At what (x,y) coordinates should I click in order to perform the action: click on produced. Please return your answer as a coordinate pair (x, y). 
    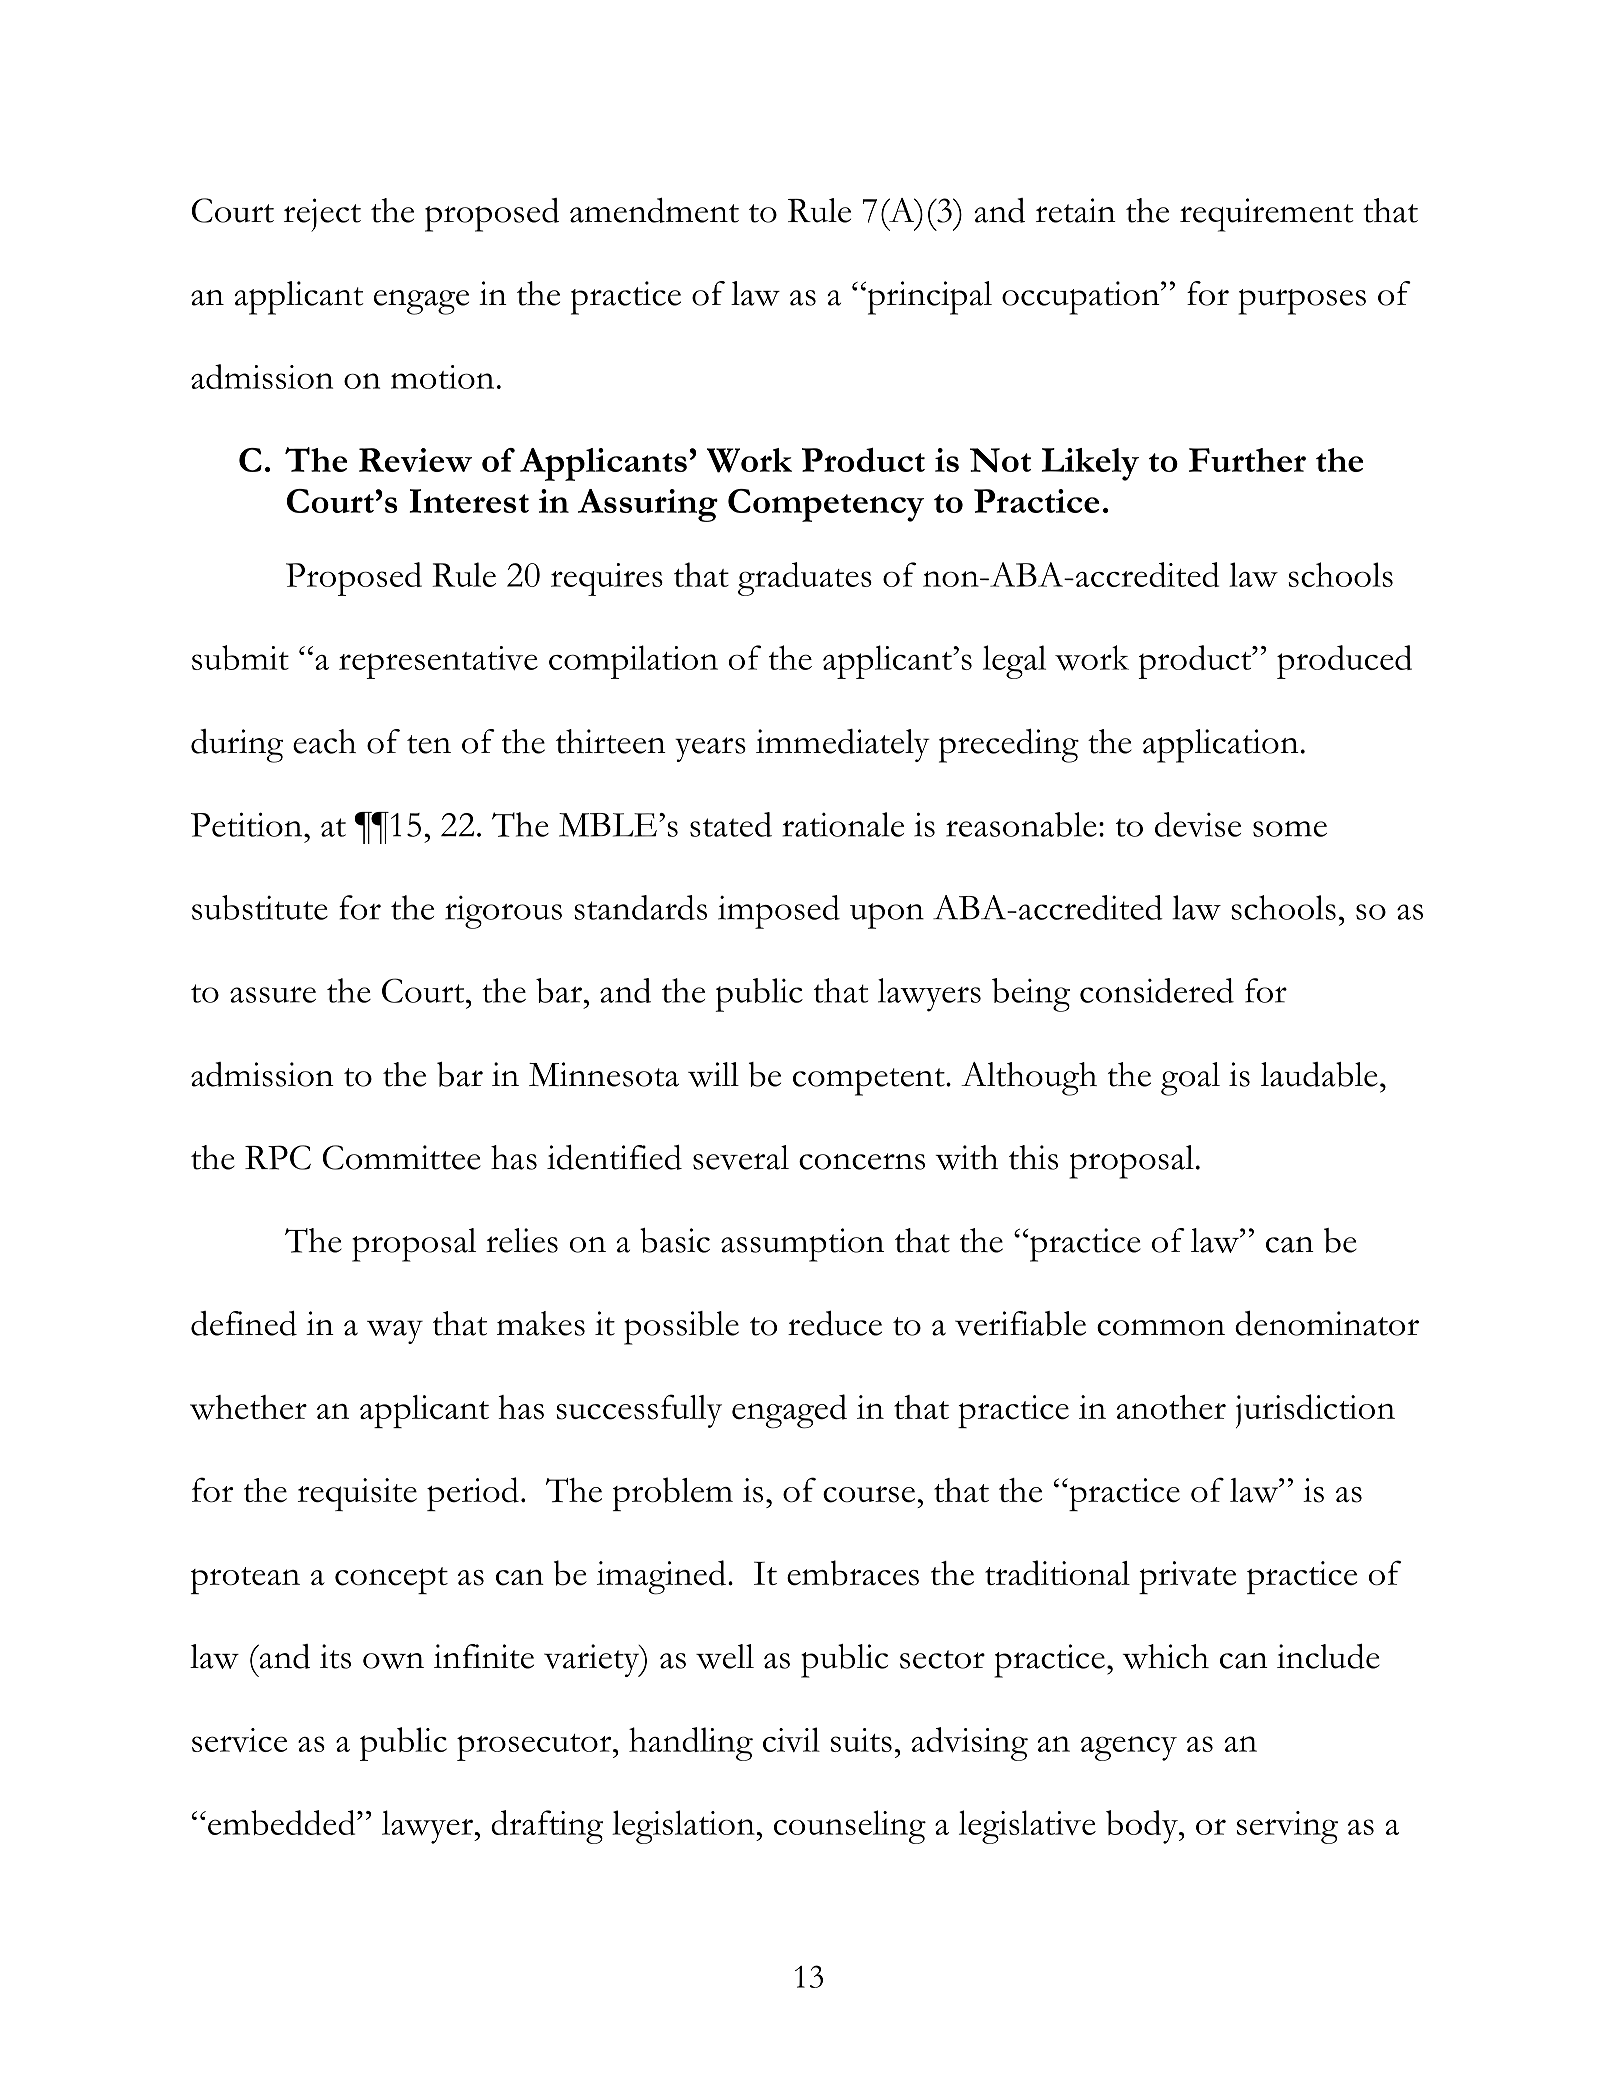
    Looking at the image, I should click on (1344, 662).
